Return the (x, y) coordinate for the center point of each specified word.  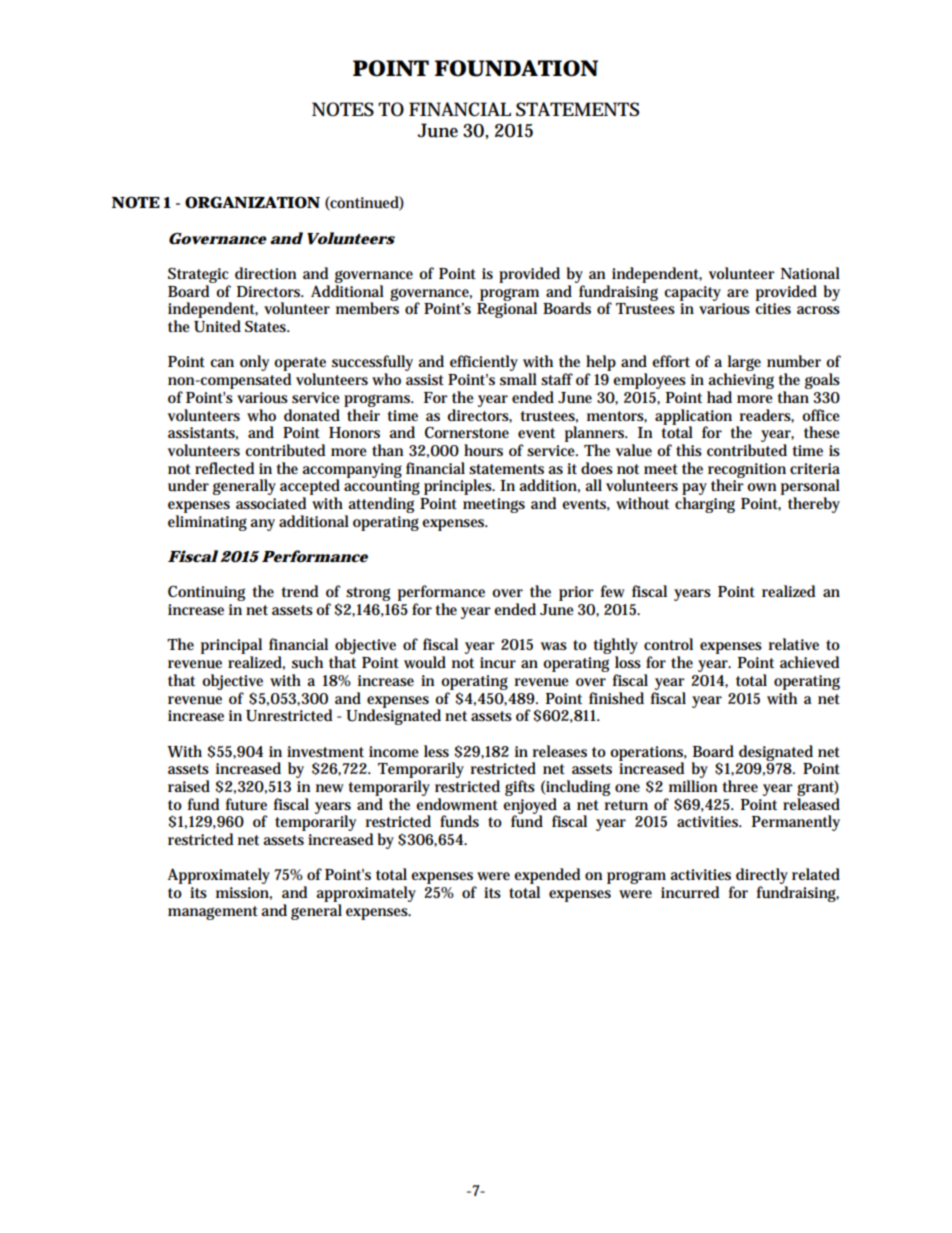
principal (231, 647)
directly (762, 877)
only (254, 363)
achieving (740, 382)
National (810, 273)
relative (794, 644)
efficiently (484, 363)
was (554, 646)
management (213, 913)
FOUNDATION (516, 68)
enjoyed (530, 807)
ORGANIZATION (252, 202)
